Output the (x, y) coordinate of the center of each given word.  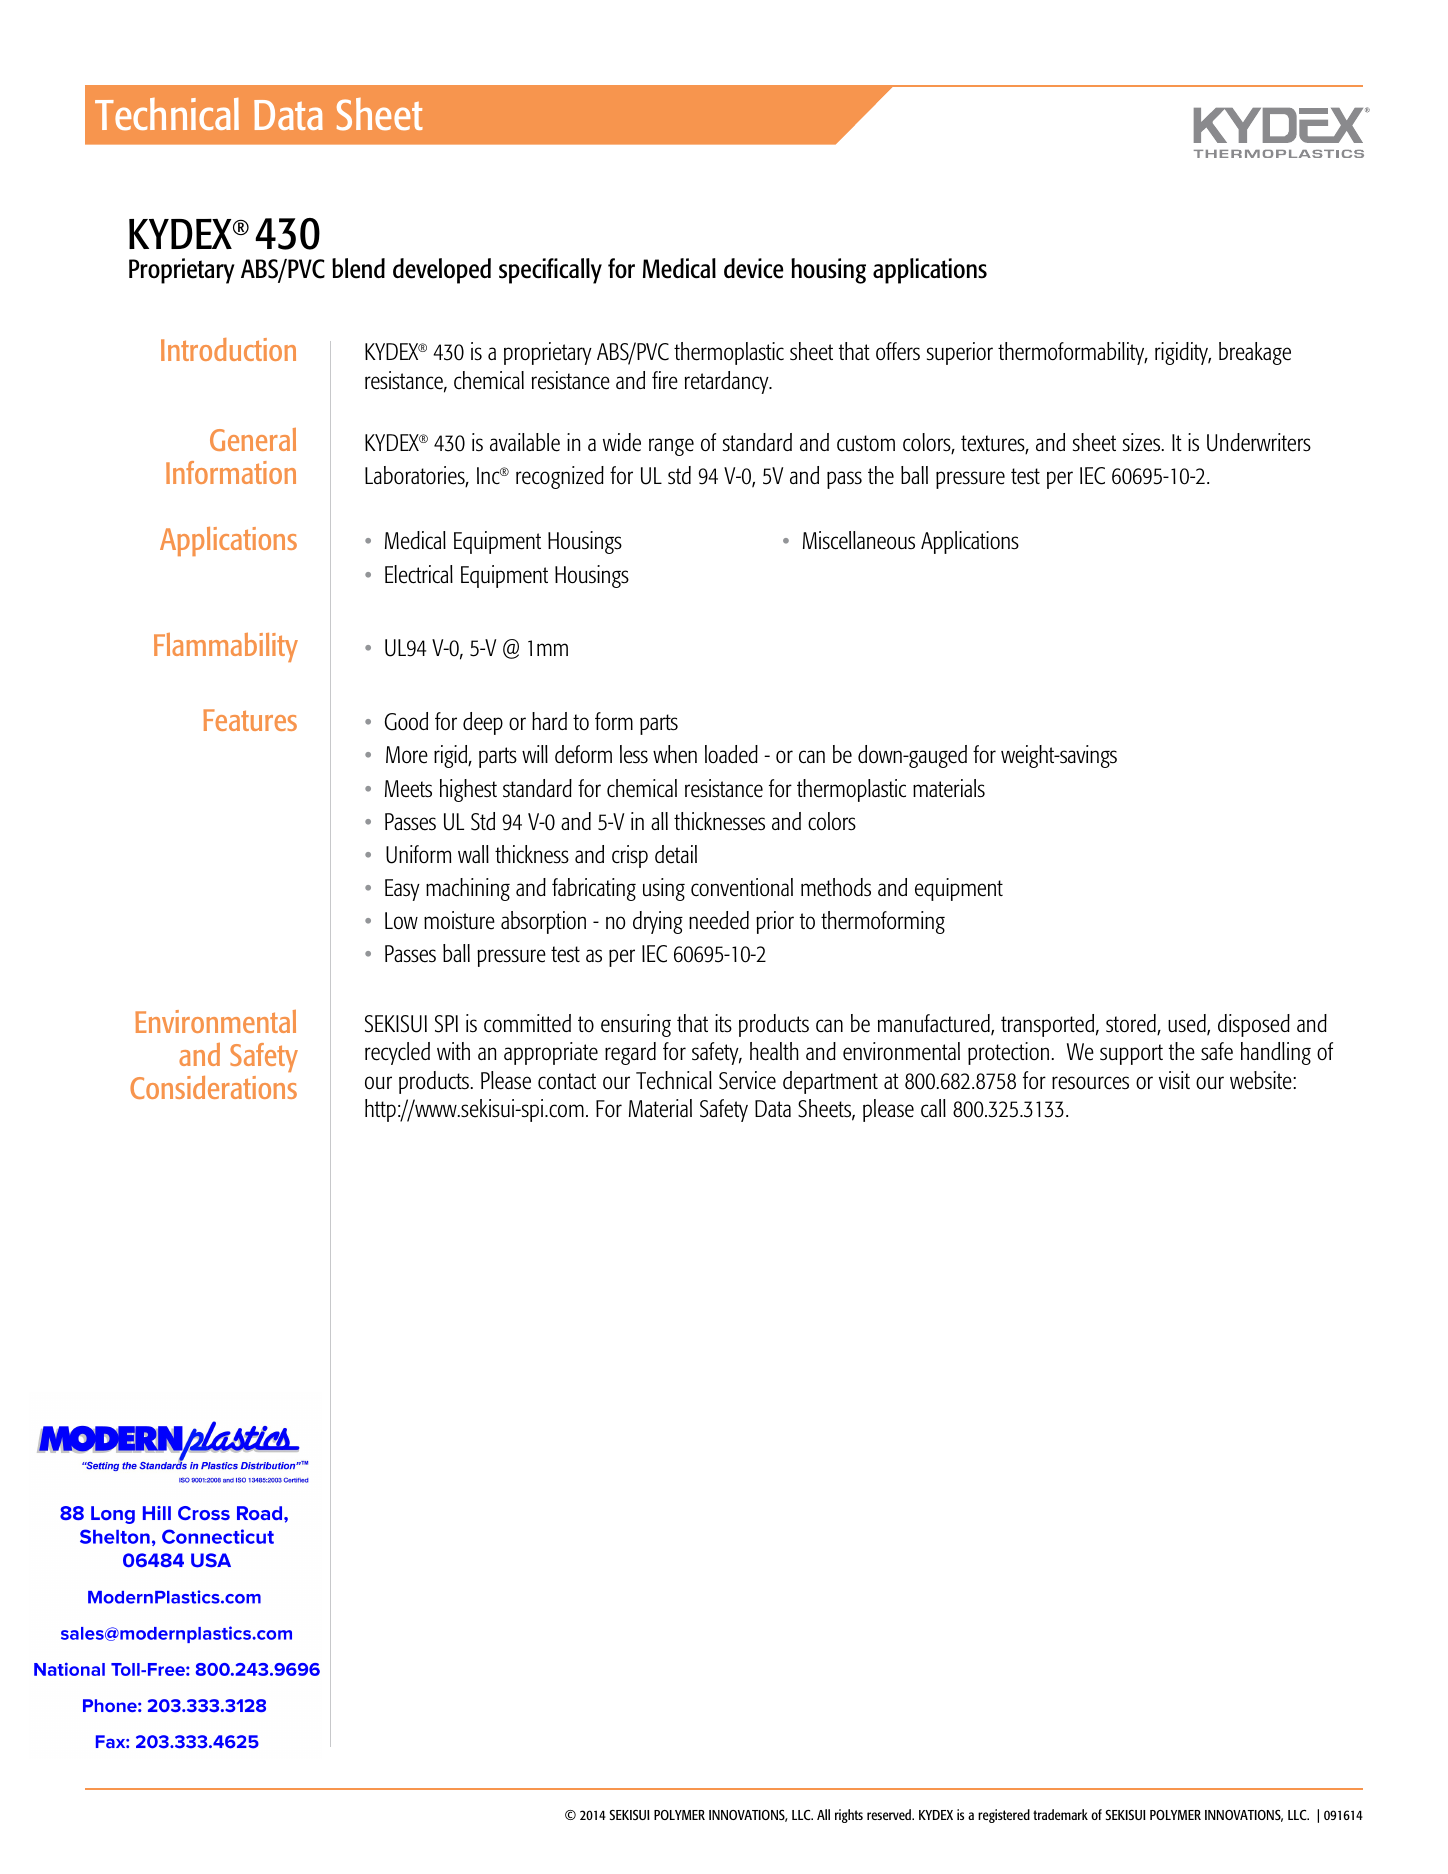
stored (1132, 1024)
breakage (1255, 353)
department (830, 1082)
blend (358, 268)
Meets (408, 789)
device (753, 268)
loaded (731, 754)
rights (849, 1816)
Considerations (213, 1087)
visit (1174, 1080)
